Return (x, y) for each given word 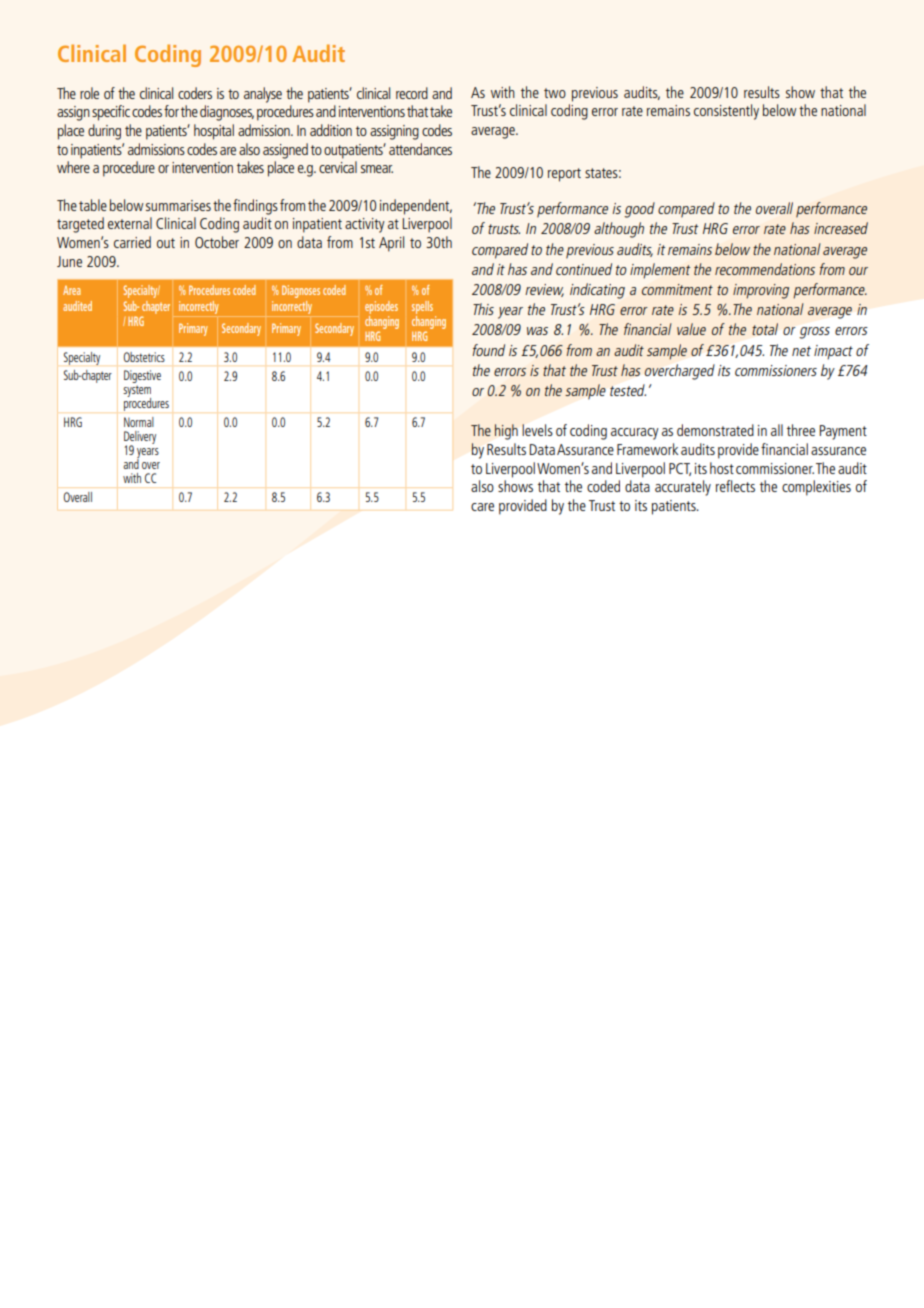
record (412, 93)
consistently (726, 112)
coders (195, 93)
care (482, 507)
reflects (735, 486)
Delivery (140, 439)
